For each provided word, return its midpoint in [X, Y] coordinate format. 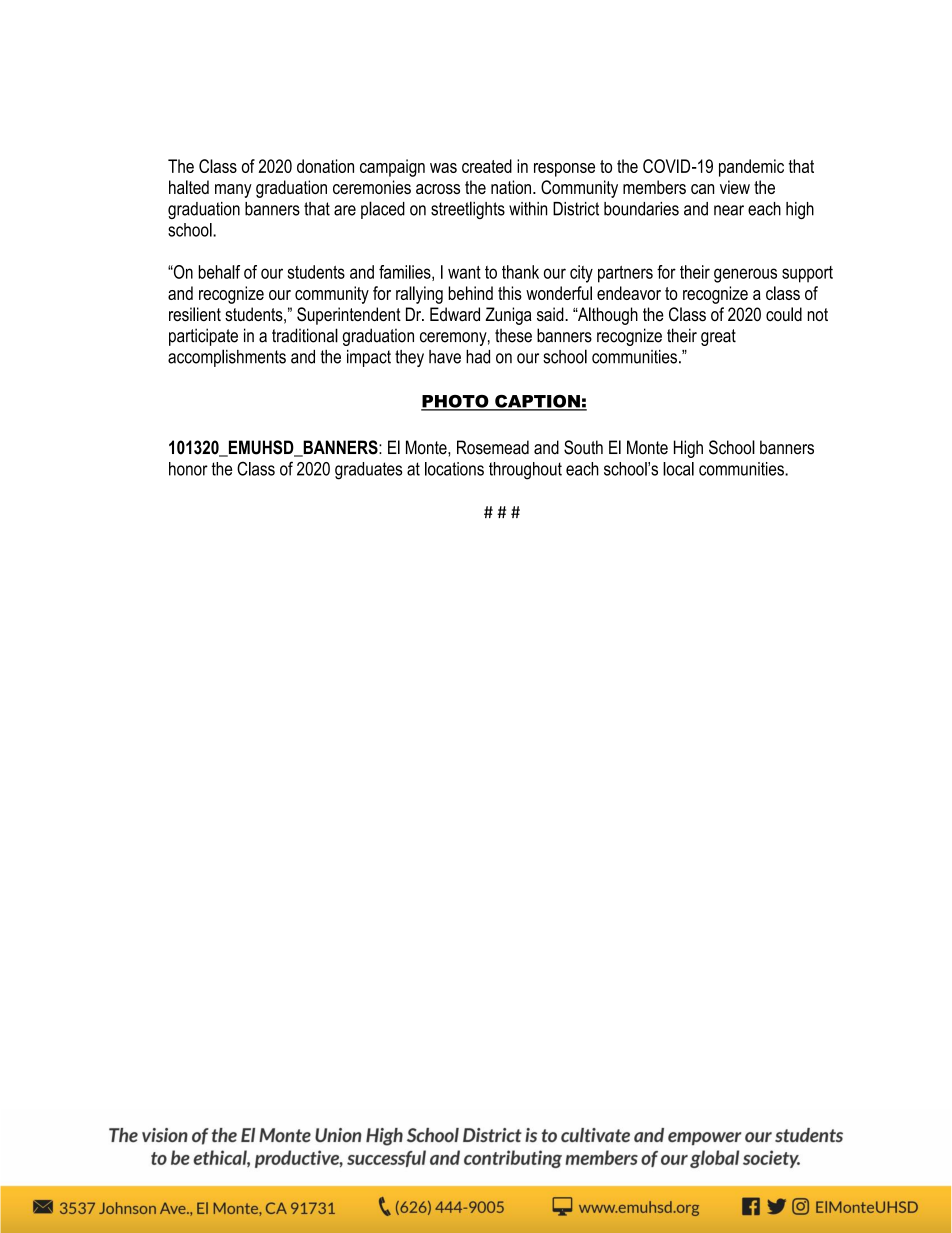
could [784, 314]
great [718, 337]
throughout [525, 471]
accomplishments [227, 358]
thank [520, 272]
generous [745, 275]
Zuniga [508, 316]
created [487, 166]
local [678, 469]
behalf [219, 272]
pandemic [751, 168]
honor [188, 469]
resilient [195, 314]
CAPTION [537, 402]
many [233, 191]
